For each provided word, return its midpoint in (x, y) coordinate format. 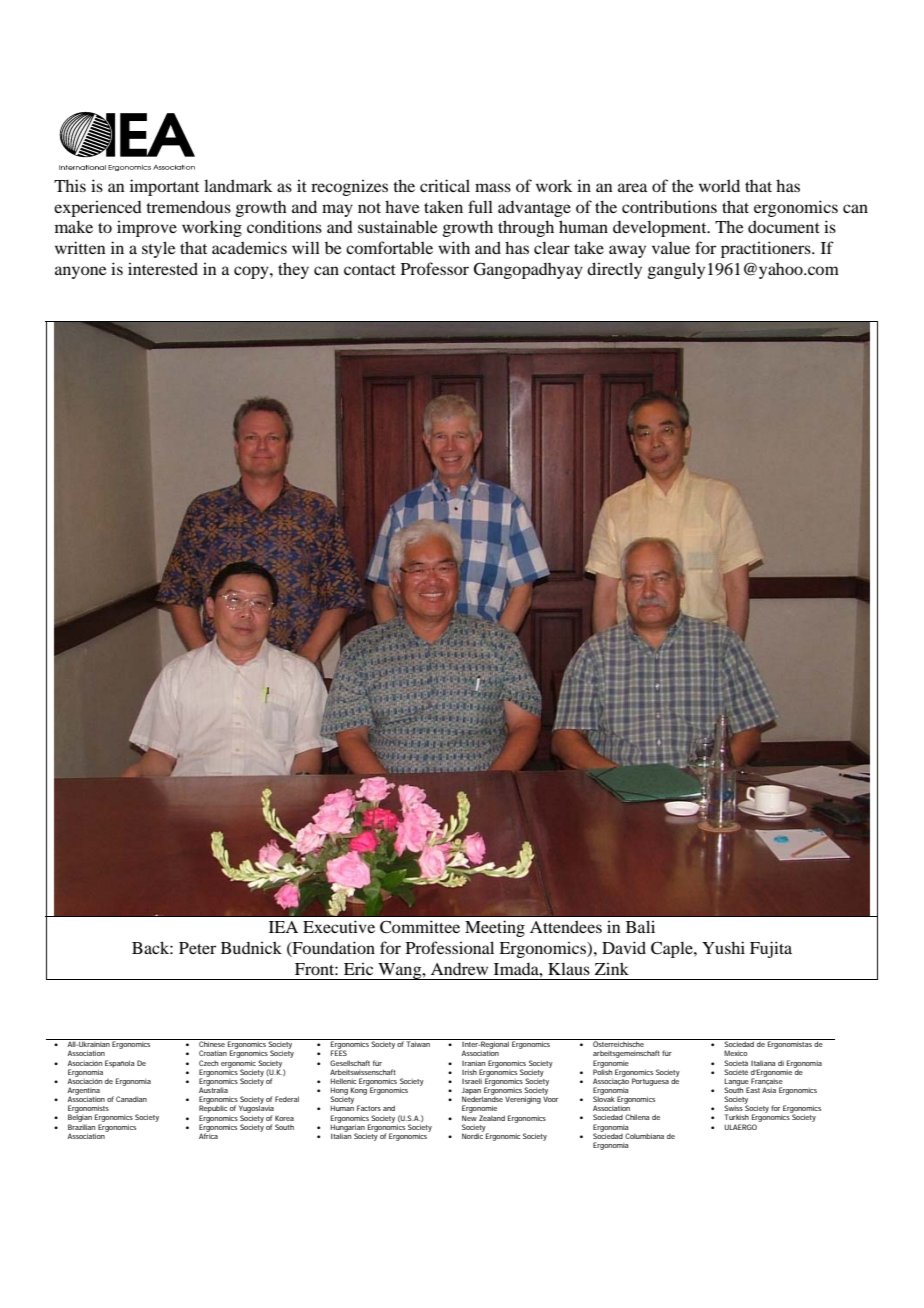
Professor (435, 268)
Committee (420, 927)
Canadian (131, 1099)
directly (614, 270)
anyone (81, 272)
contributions (669, 206)
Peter (197, 948)
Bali (640, 926)
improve (147, 229)
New (469, 1118)
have (402, 206)
